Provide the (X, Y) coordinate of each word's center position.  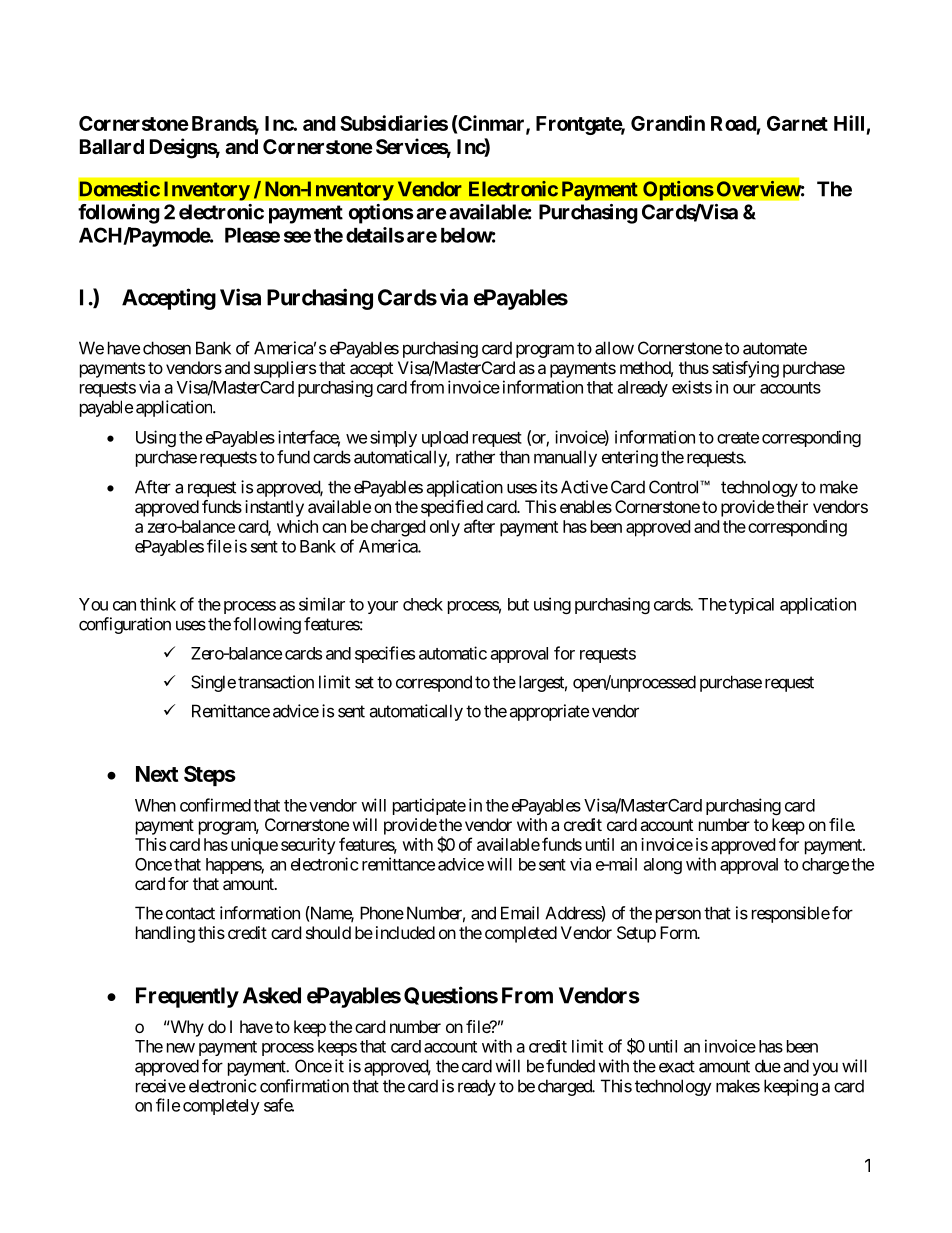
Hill (849, 123)
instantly (274, 508)
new (181, 1048)
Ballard (112, 146)
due (768, 1066)
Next (157, 774)
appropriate (549, 712)
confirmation (304, 1086)
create (738, 438)
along (663, 866)
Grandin (668, 123)
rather (475, 457)
